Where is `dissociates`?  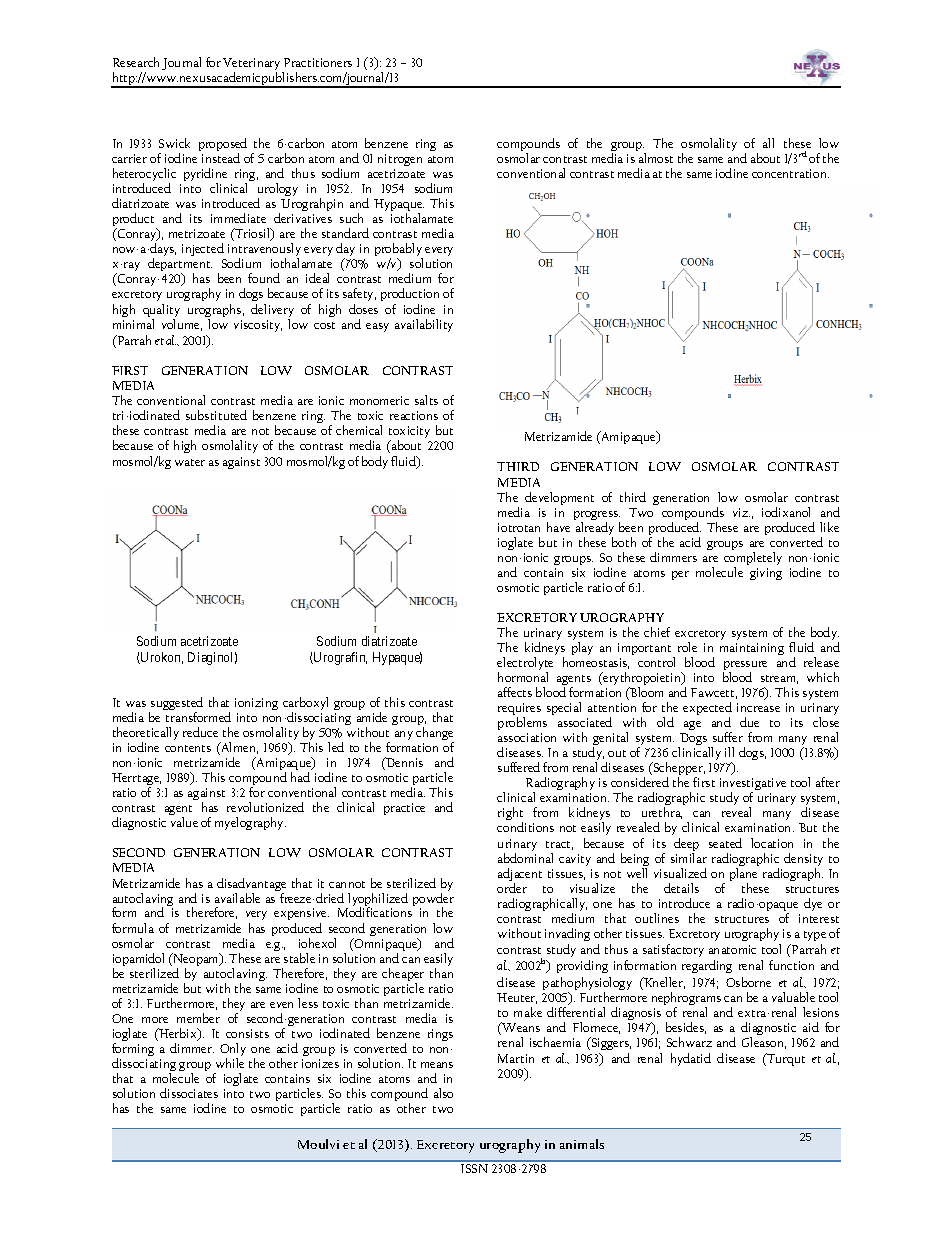
dissociates is located at coordinates (189, 1093).
